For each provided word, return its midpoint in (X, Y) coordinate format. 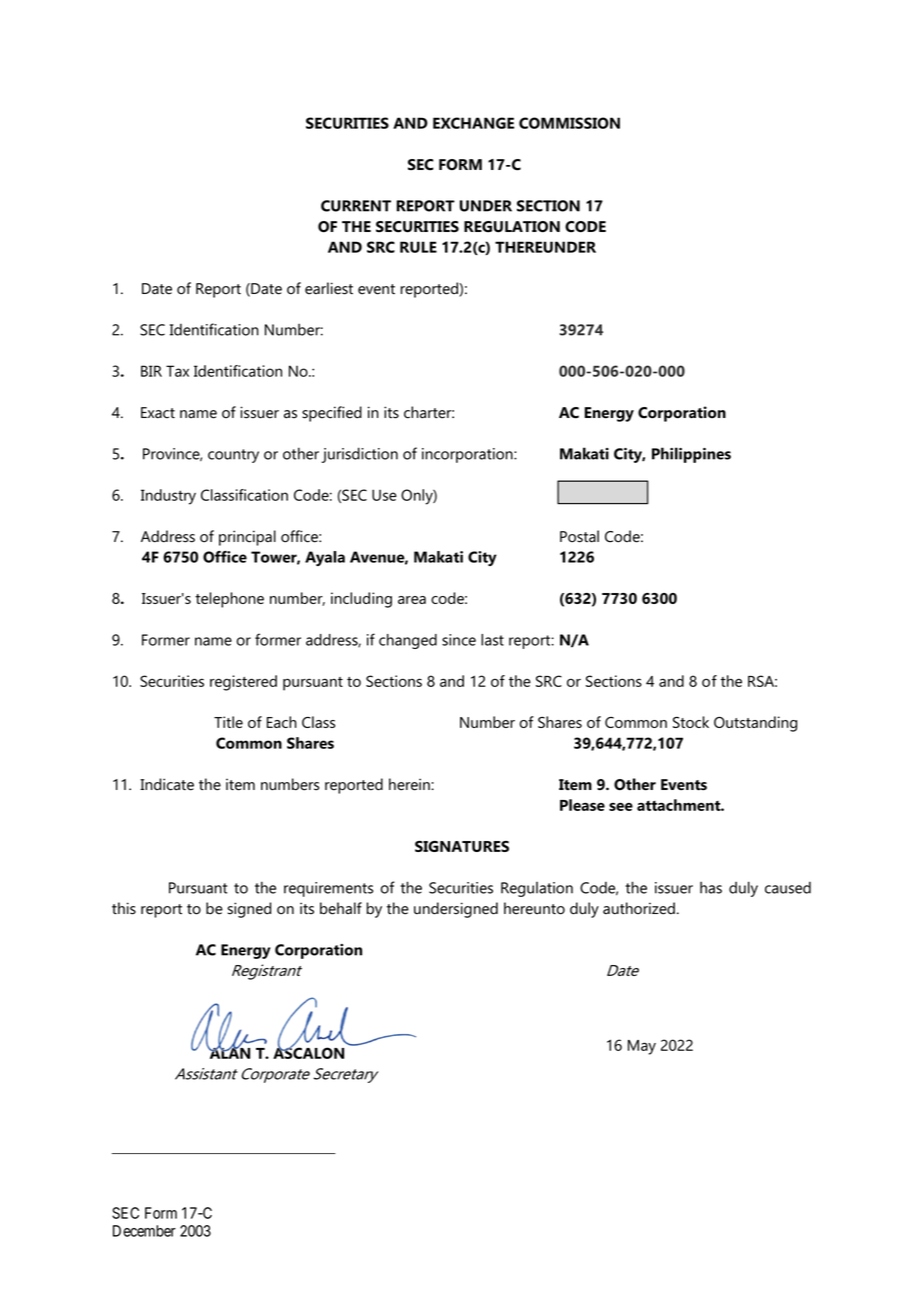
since (459, 640)
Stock (691, 722)
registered (243, 683)
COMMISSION (569, 123)
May (642, 1047)
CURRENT (356, 206)
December (144, 1231)
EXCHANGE (473, 123)
